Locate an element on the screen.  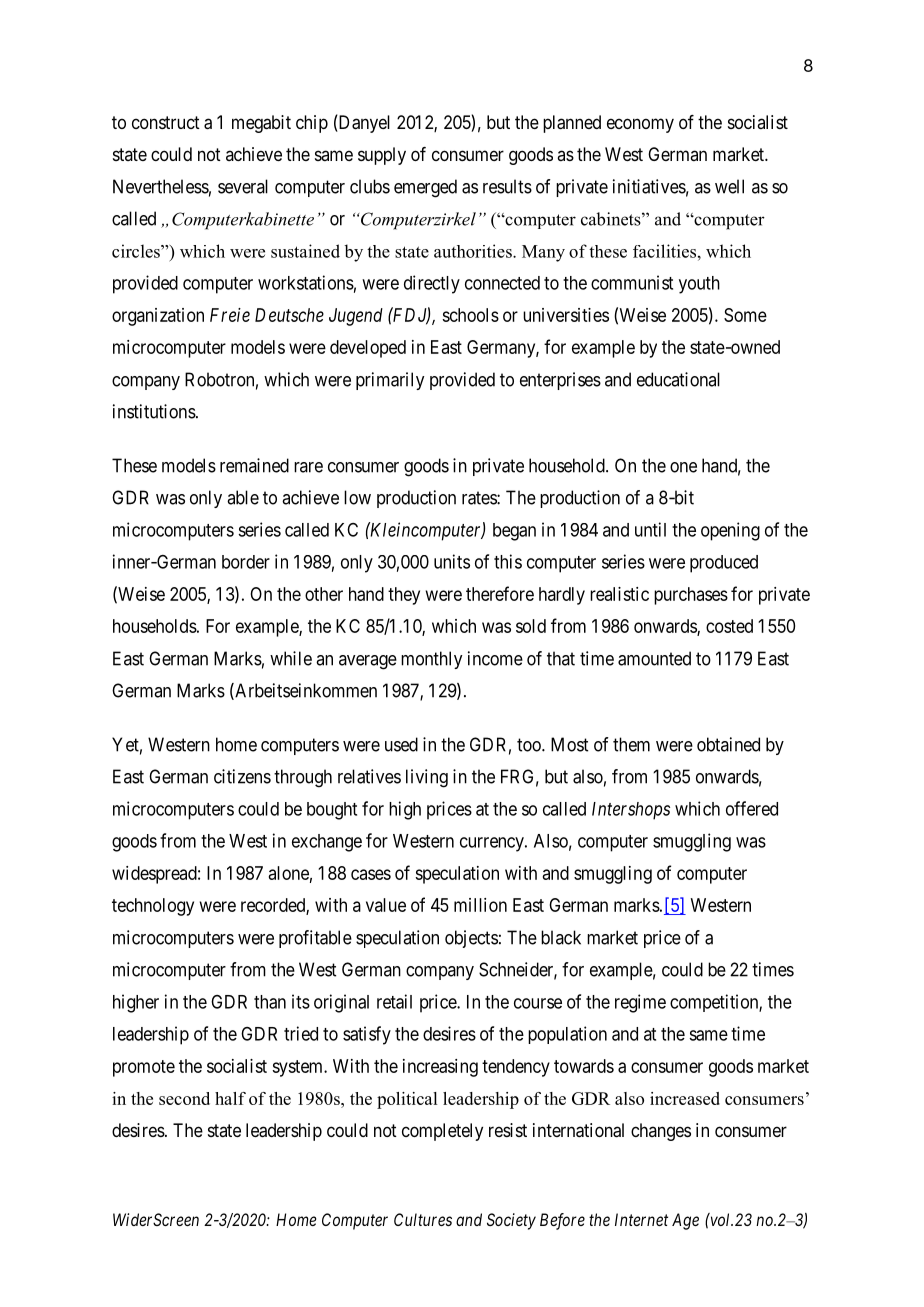
emerged is located at coordinates (425, 188).
